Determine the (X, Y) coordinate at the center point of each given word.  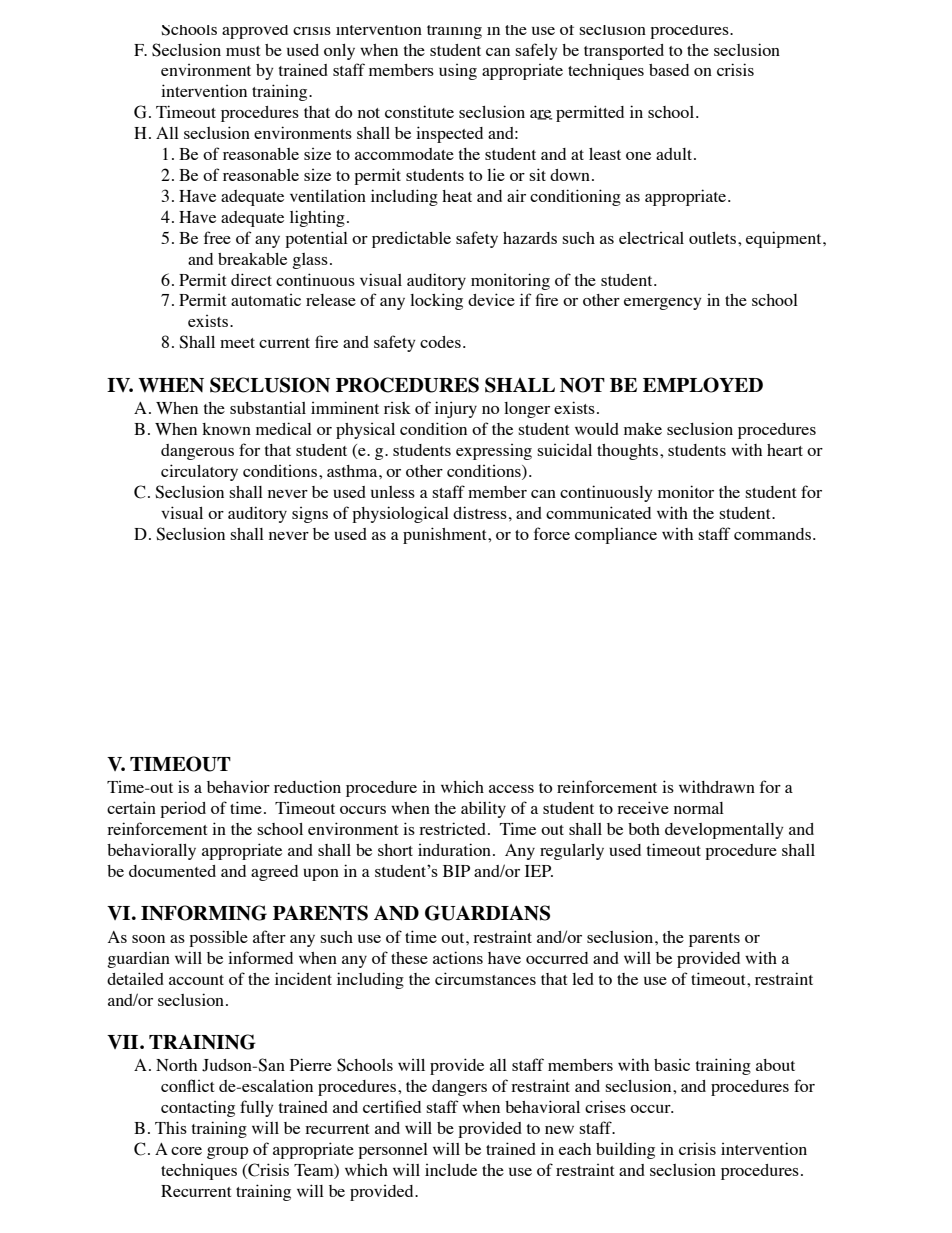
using (458, 72)
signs (310, 515)
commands (772, 534)
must (243, 51)
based (669, 70)
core (186, 1151)
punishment (446, 535)
